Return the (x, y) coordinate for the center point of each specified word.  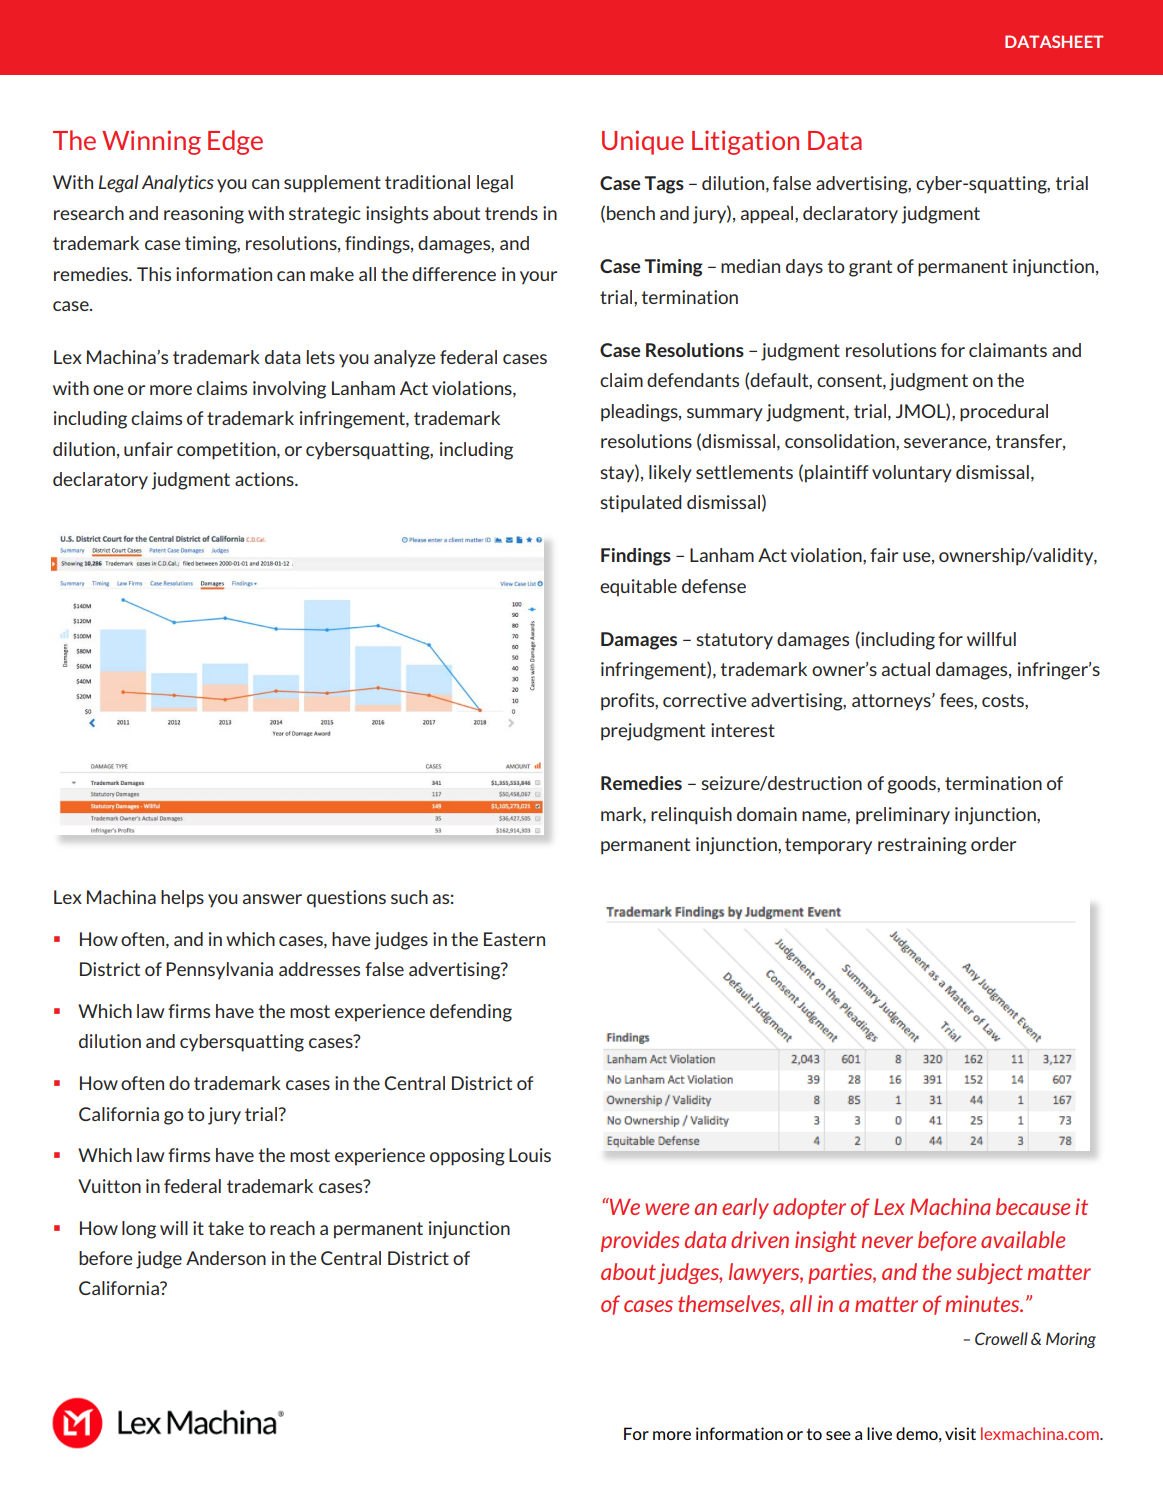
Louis (530, 1155)
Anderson (226, 1258)
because (1033, 1206)
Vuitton (109, 1186)
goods (913, 785)
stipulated (641, 504)
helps (182, 899)
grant (870, 268)
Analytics (178, 183)
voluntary (912, 474)
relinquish (691, 816)
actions (265, 479)
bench (631, 213)
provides (640, 1241)
